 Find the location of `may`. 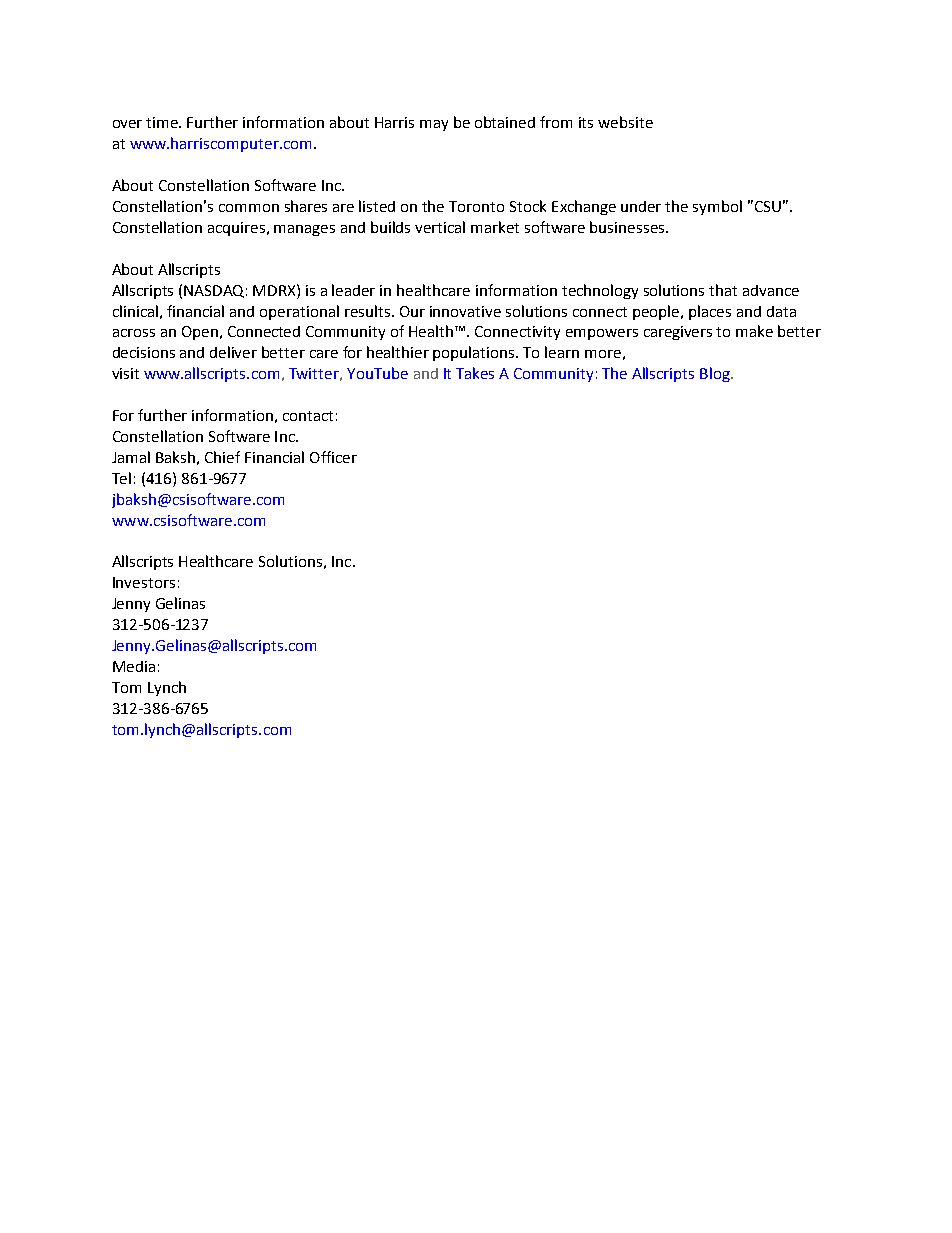

may is located at coordinates (434, 125).
